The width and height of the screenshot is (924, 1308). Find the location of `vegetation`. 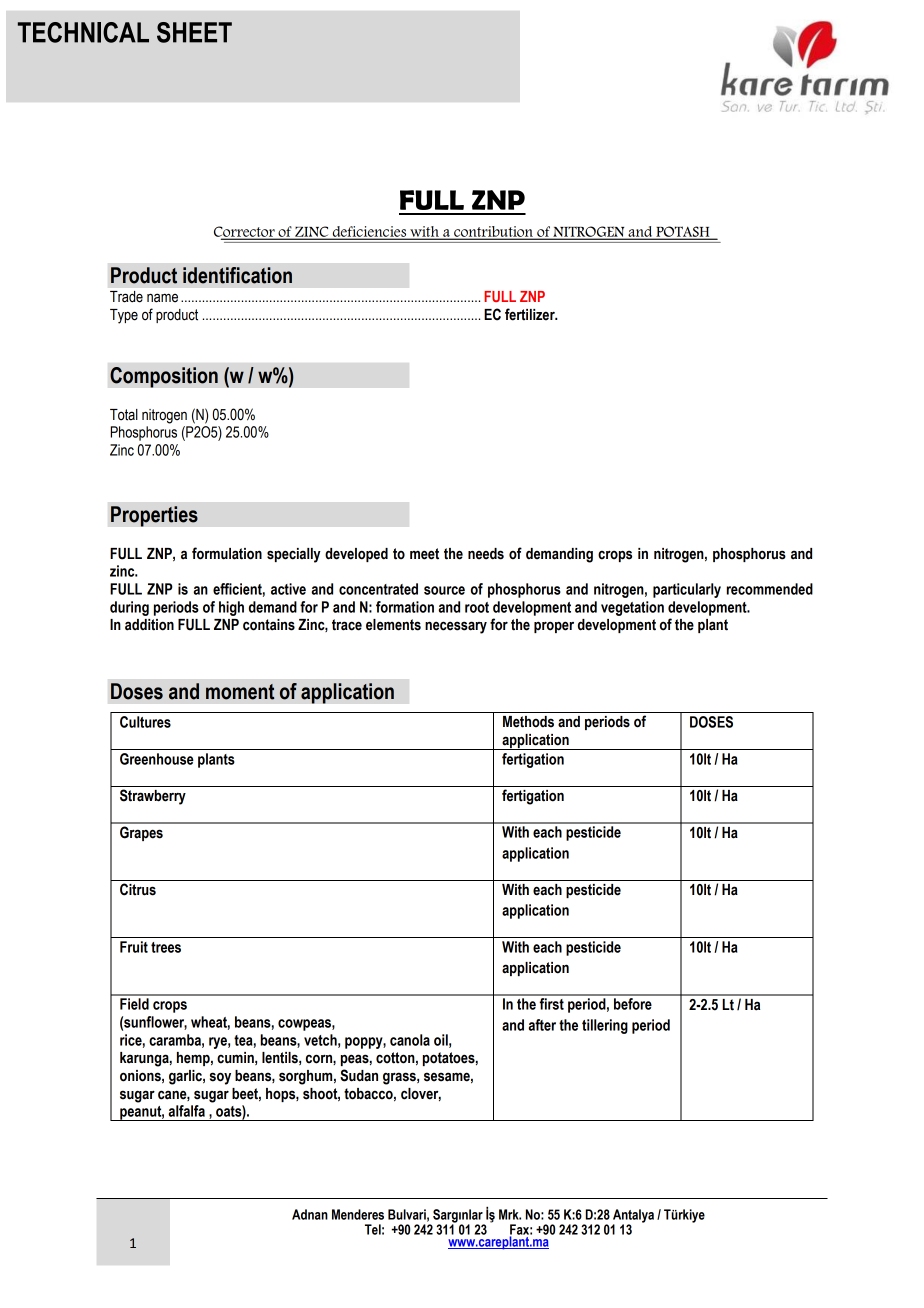

vegetation is located at coordinates (632, 608).
